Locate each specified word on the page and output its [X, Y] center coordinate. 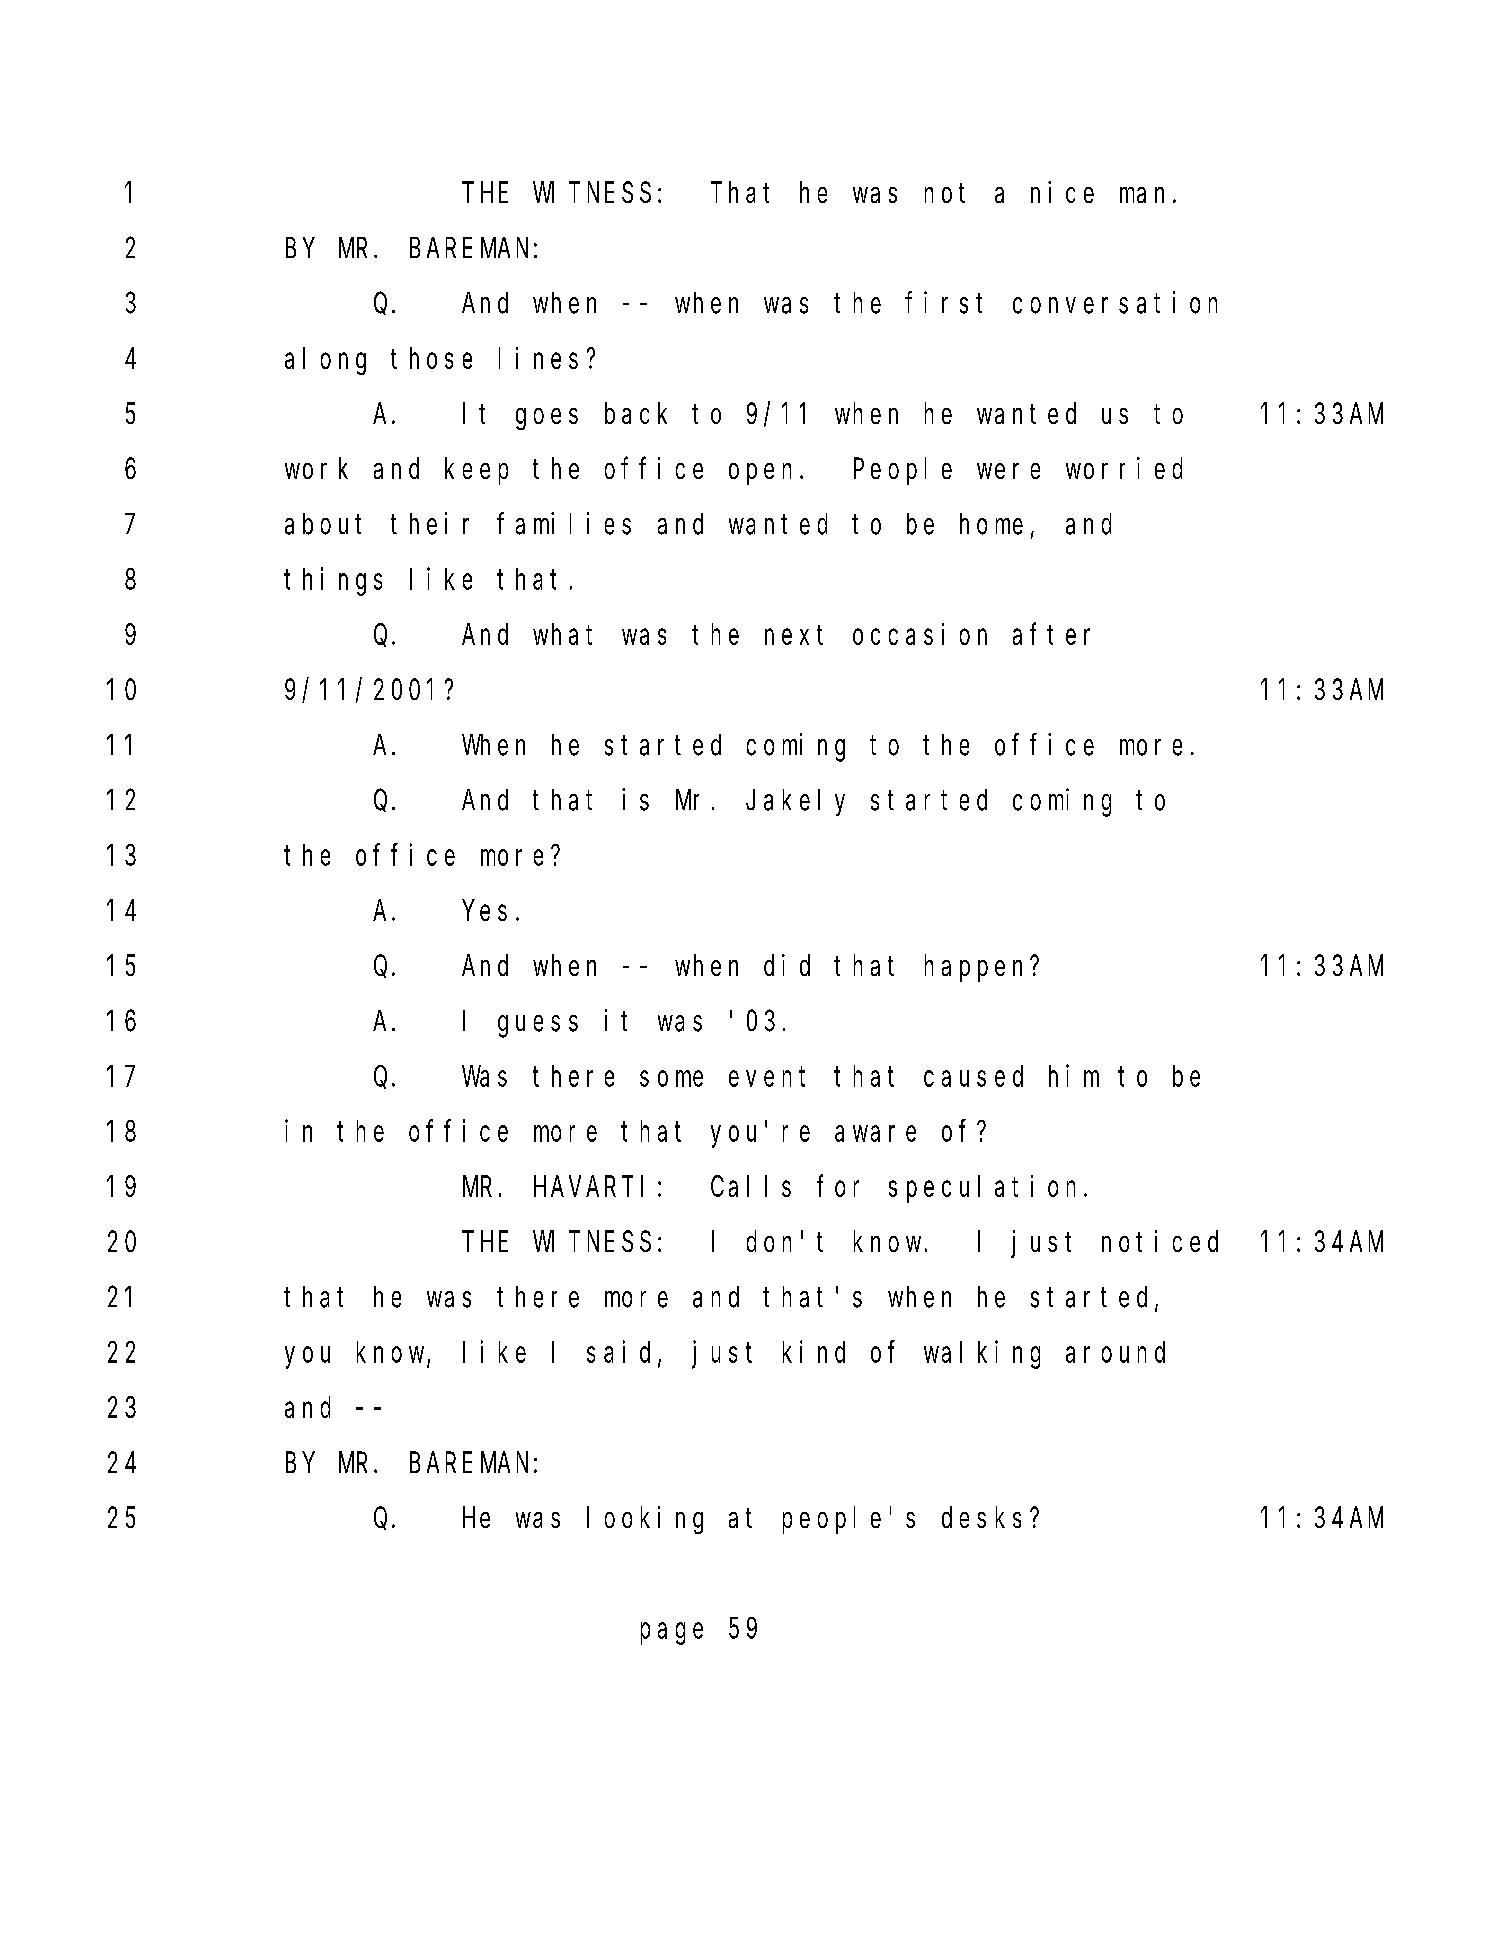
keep [476, 471]
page [672, 1634]
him [1074, 1076]
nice [1062, 192]
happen [978, 968]
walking [982, 1355]
